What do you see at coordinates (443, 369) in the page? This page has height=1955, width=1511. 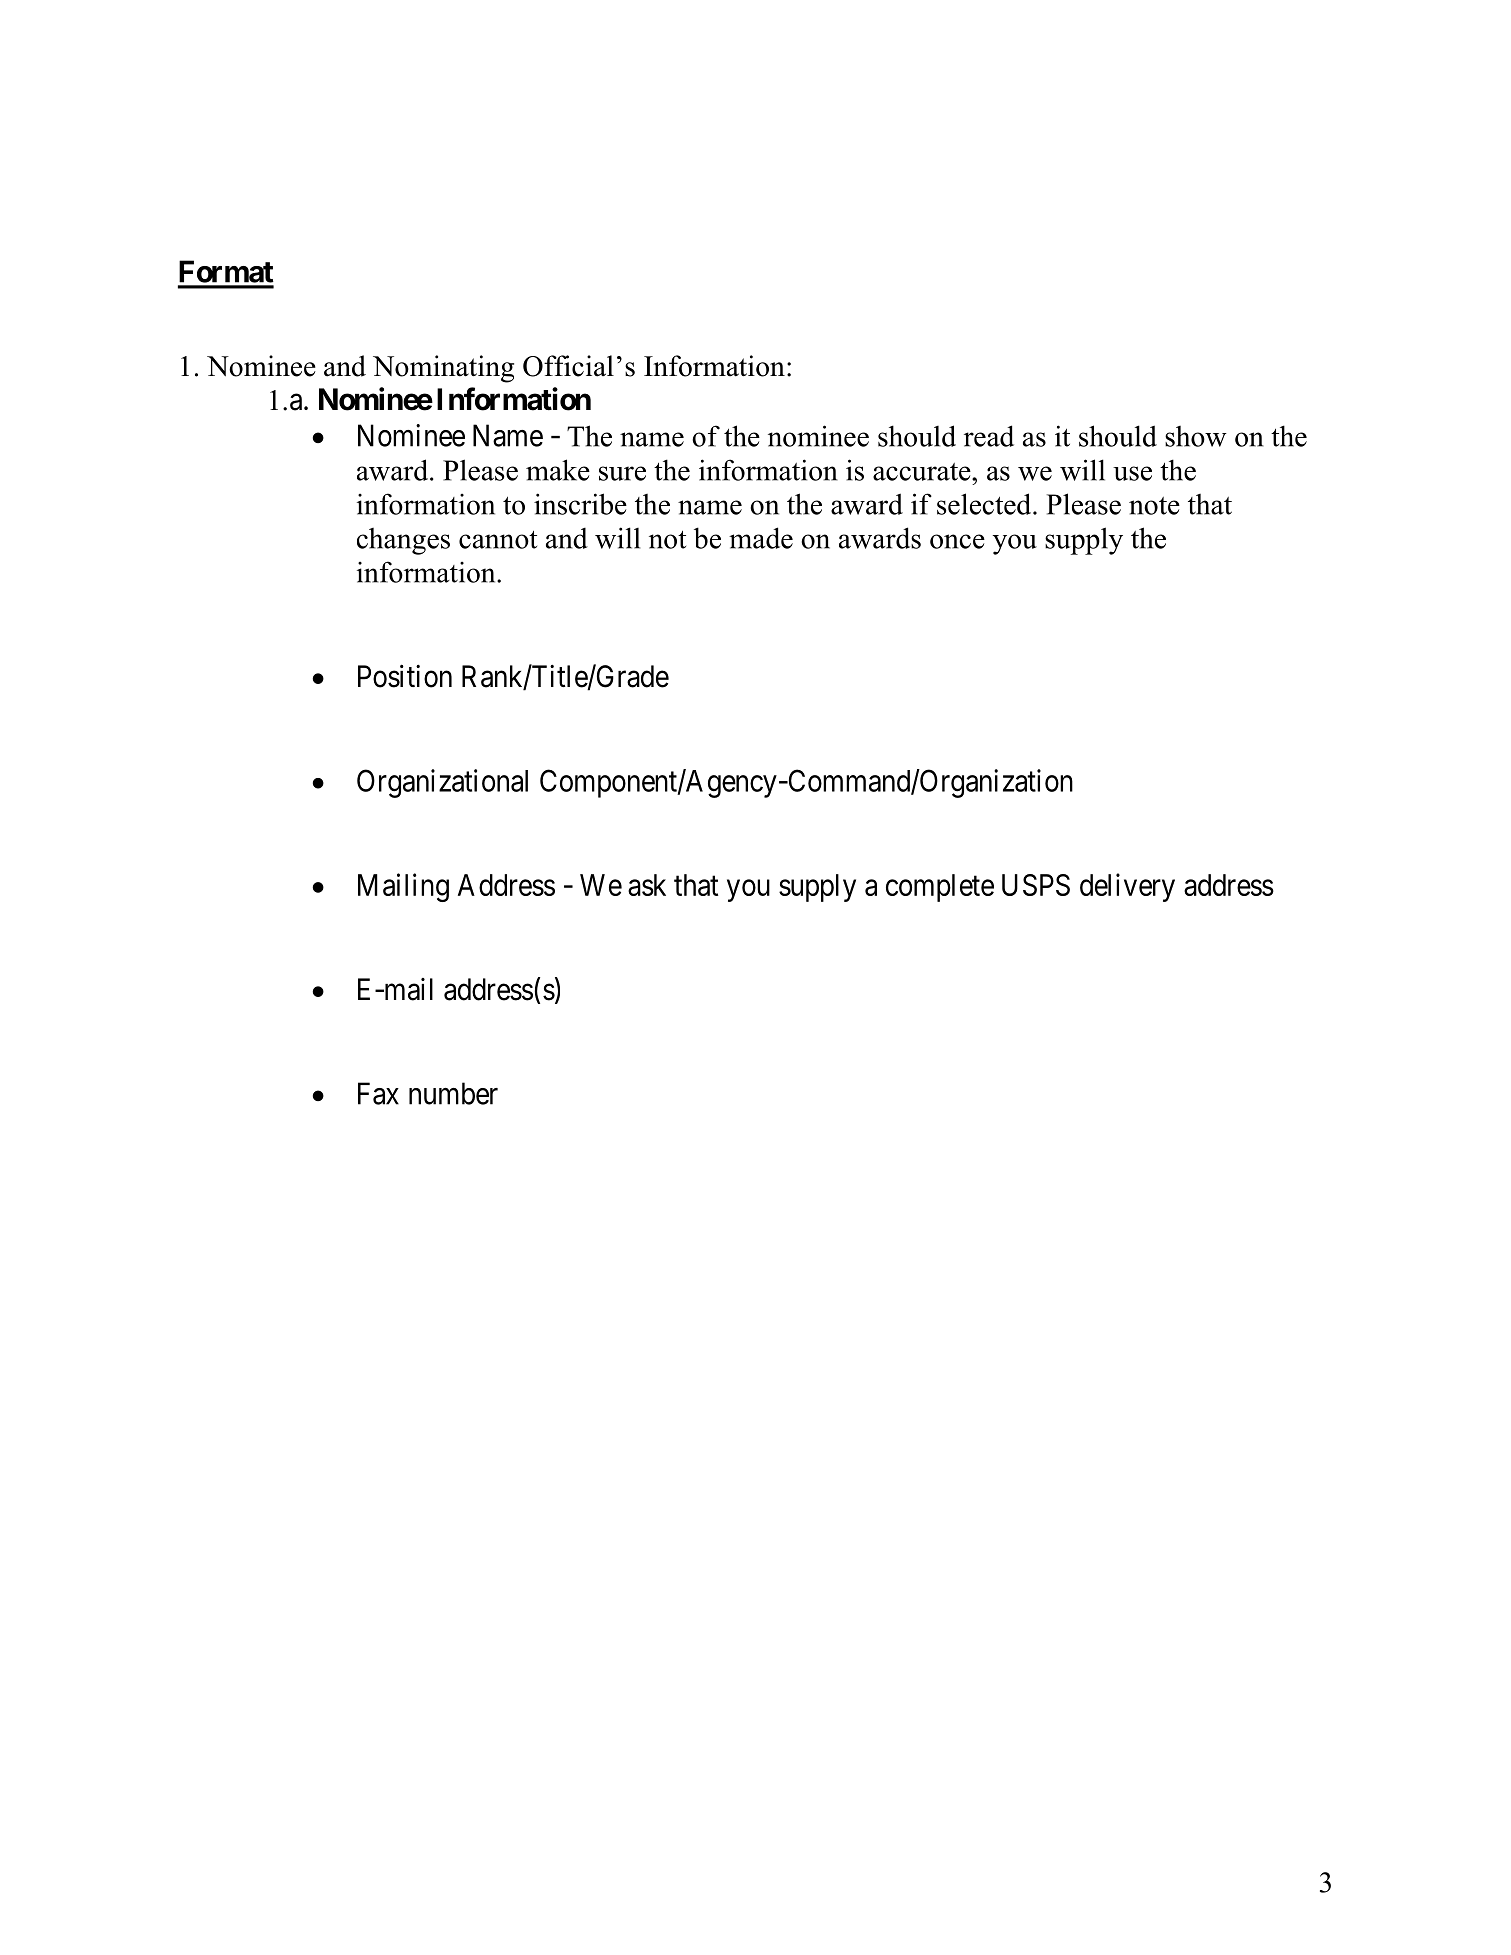 I see `Nominating` at bounding box center [443, 369].
